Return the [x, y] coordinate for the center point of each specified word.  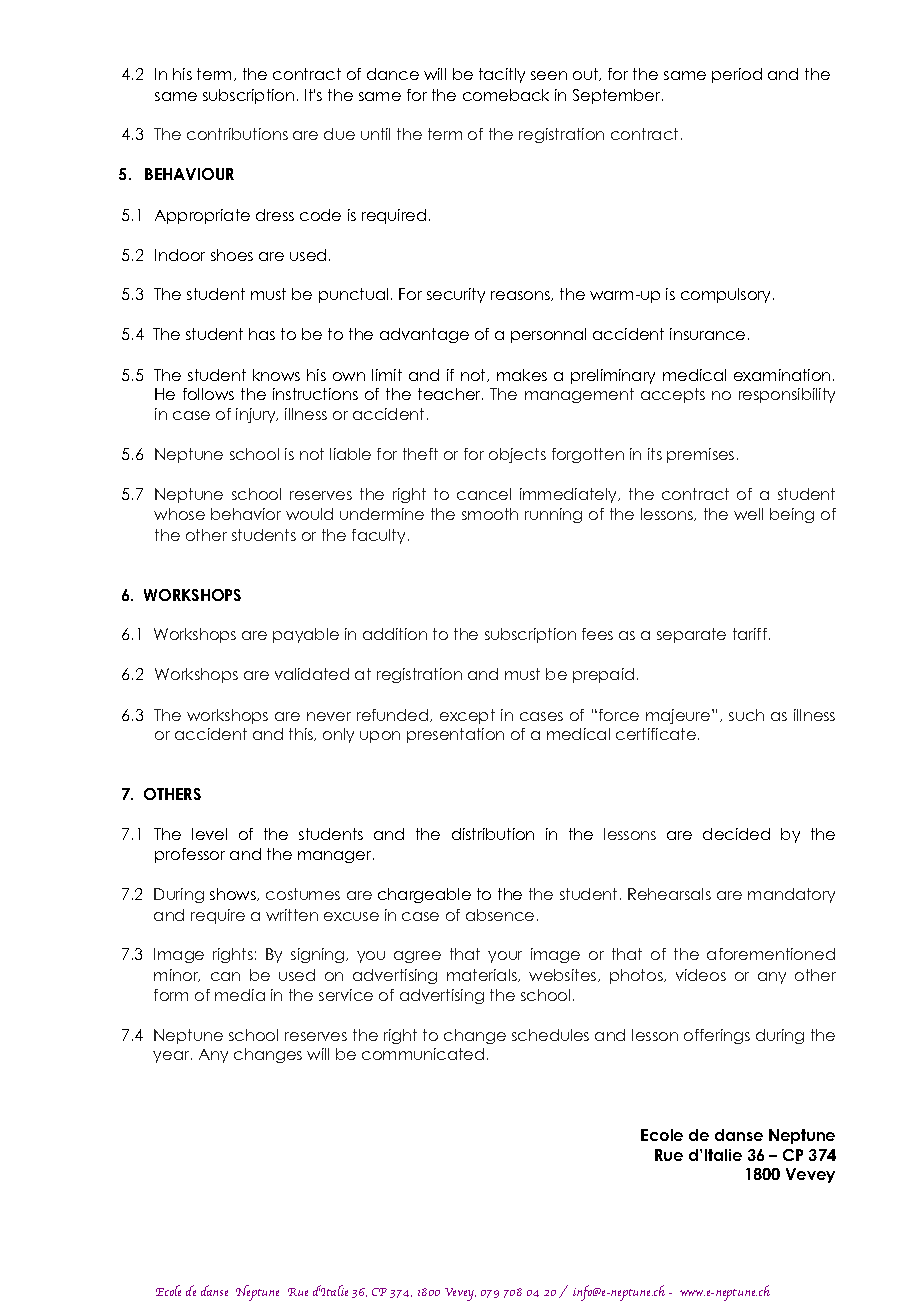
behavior [246, 514]
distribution [493, 834]
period [737, 75]
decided [736, 834]
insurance [707, 334]
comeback [506, 95]
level [209, 834]
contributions [237, 134]
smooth [490, 514]
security [456, 295]
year [172, 1057]
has [262, 334]
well [748, 514]
